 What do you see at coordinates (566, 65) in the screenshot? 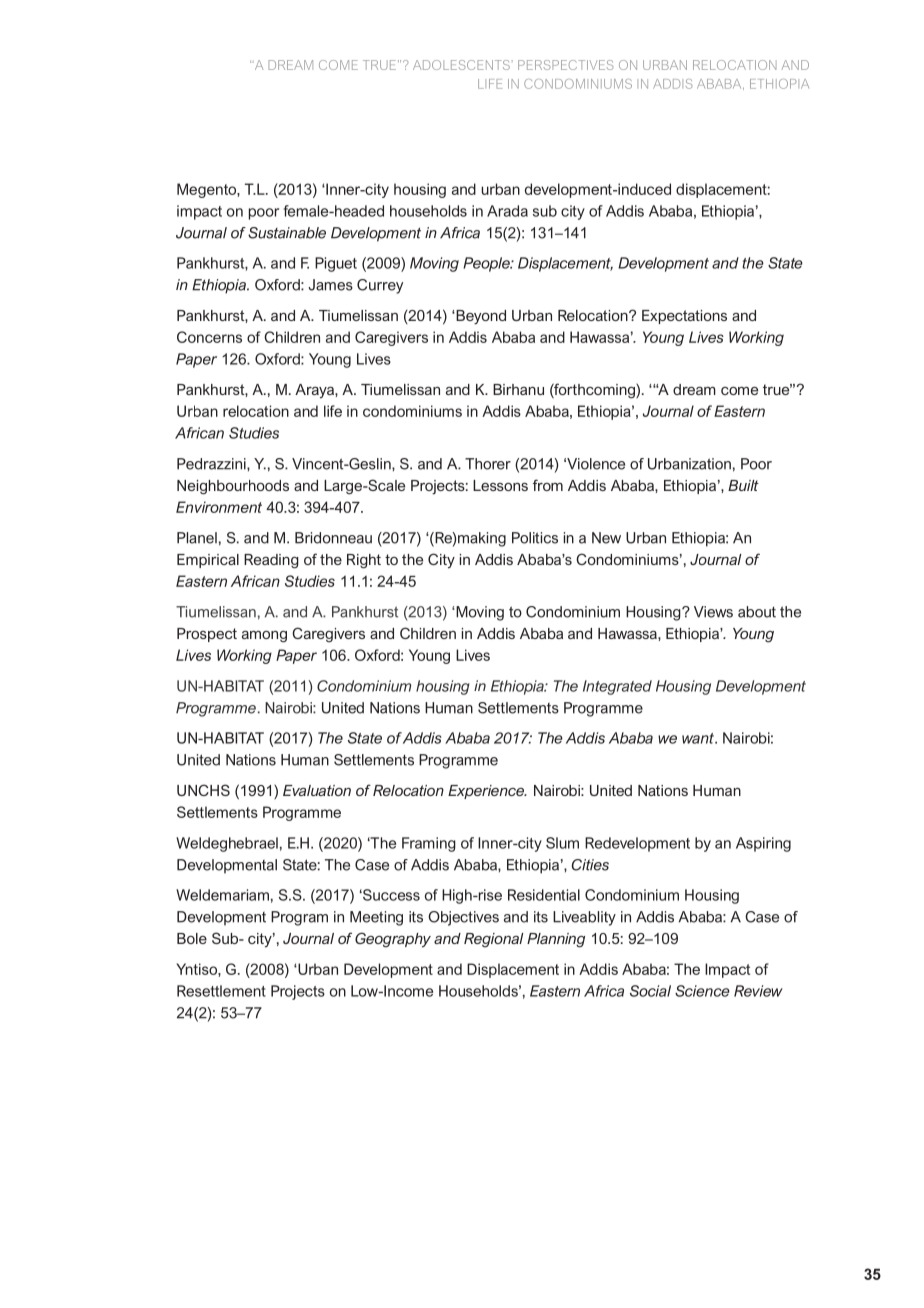
I see `PERSPECTIVES` at bounding box center [566, 65].
